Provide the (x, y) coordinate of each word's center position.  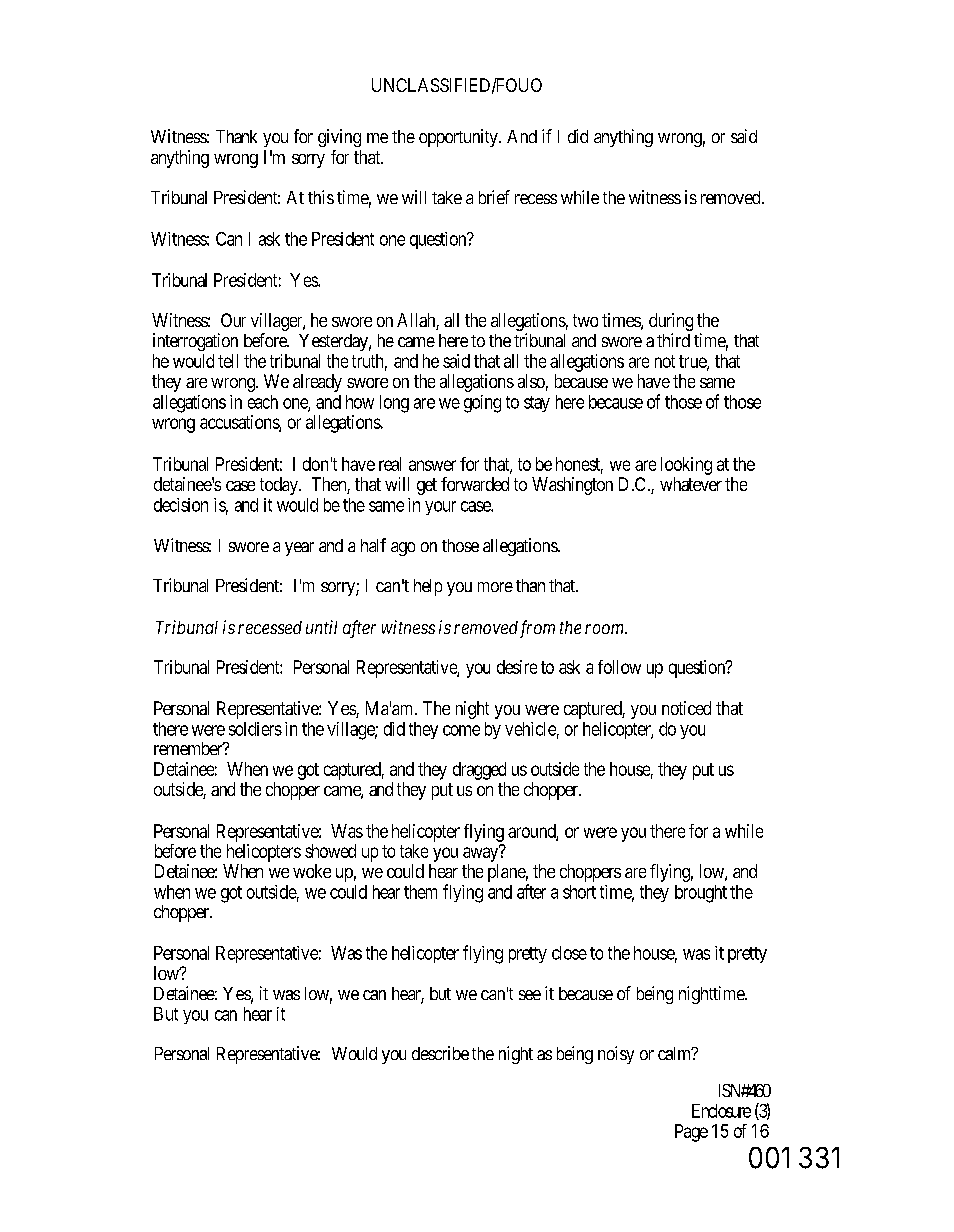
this (321, 197)
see (530, 995)
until (321, 627)
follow (619, 667)
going (482, 404)
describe (440, 1053)
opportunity (459, 138)
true (693, 362)
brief (494, 197)
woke (312, 871)
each (263, 402)
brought (701, 894)
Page (691, 1133)
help (428, 587)
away (481, 854)
